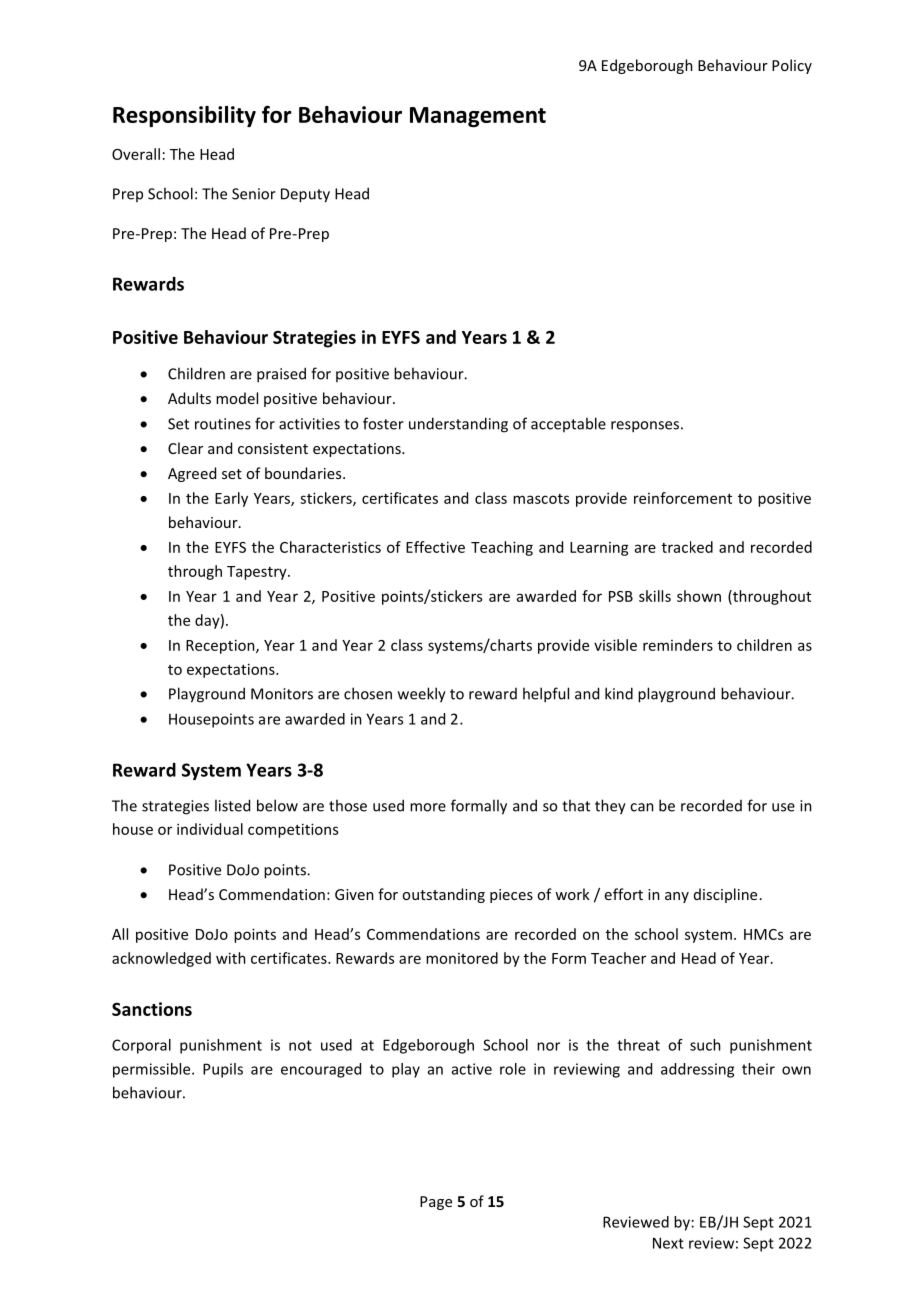  What do you see at coordinates (792, 66) in the image?
I see `Policy` at bounding box center [792, 66].
